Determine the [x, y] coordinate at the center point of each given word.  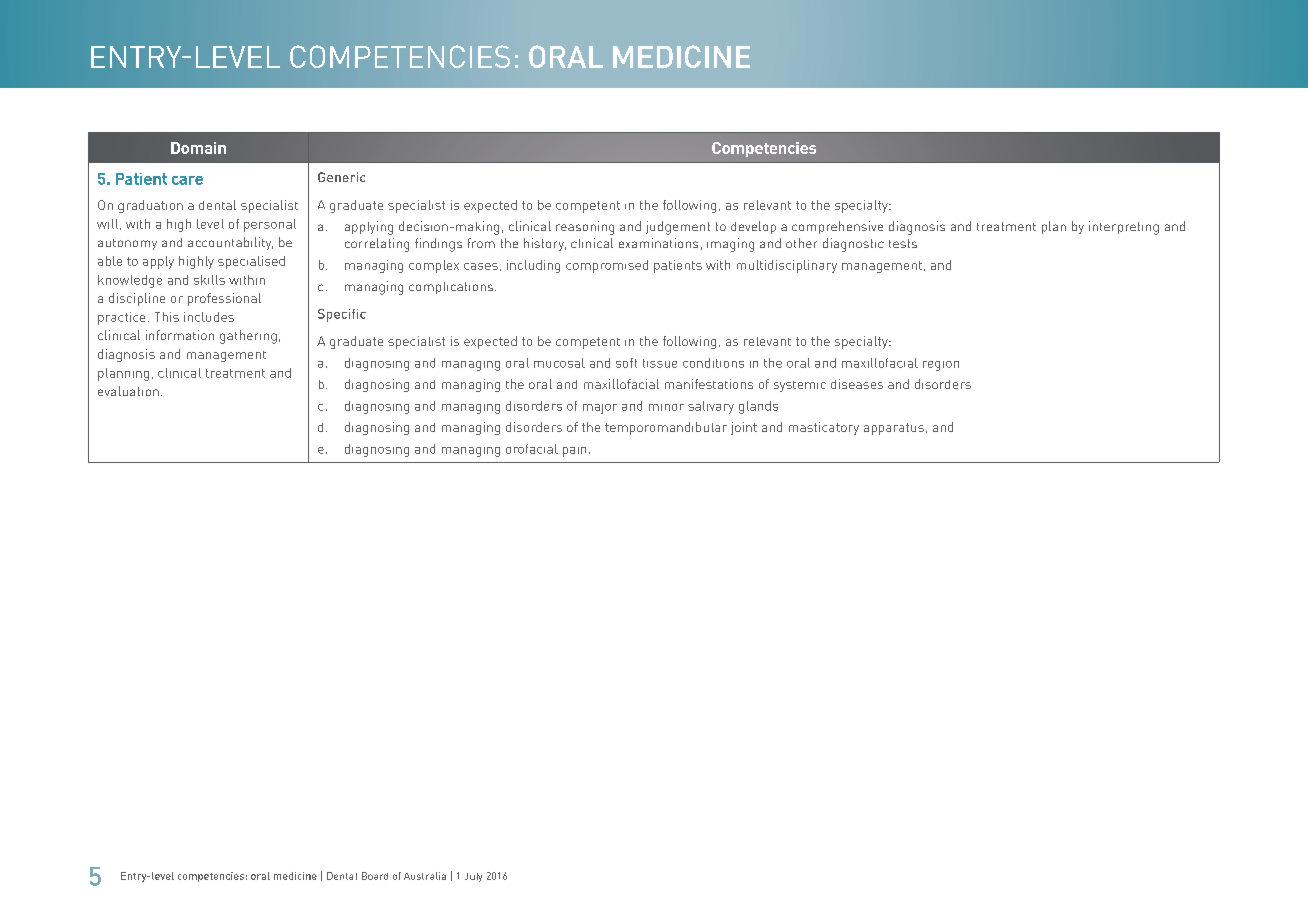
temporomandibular [666, 428]
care [187, 180]
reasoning [585, 228]
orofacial [532, 449]
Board [375, 876]
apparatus [894, 429]
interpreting [1124, 228]
